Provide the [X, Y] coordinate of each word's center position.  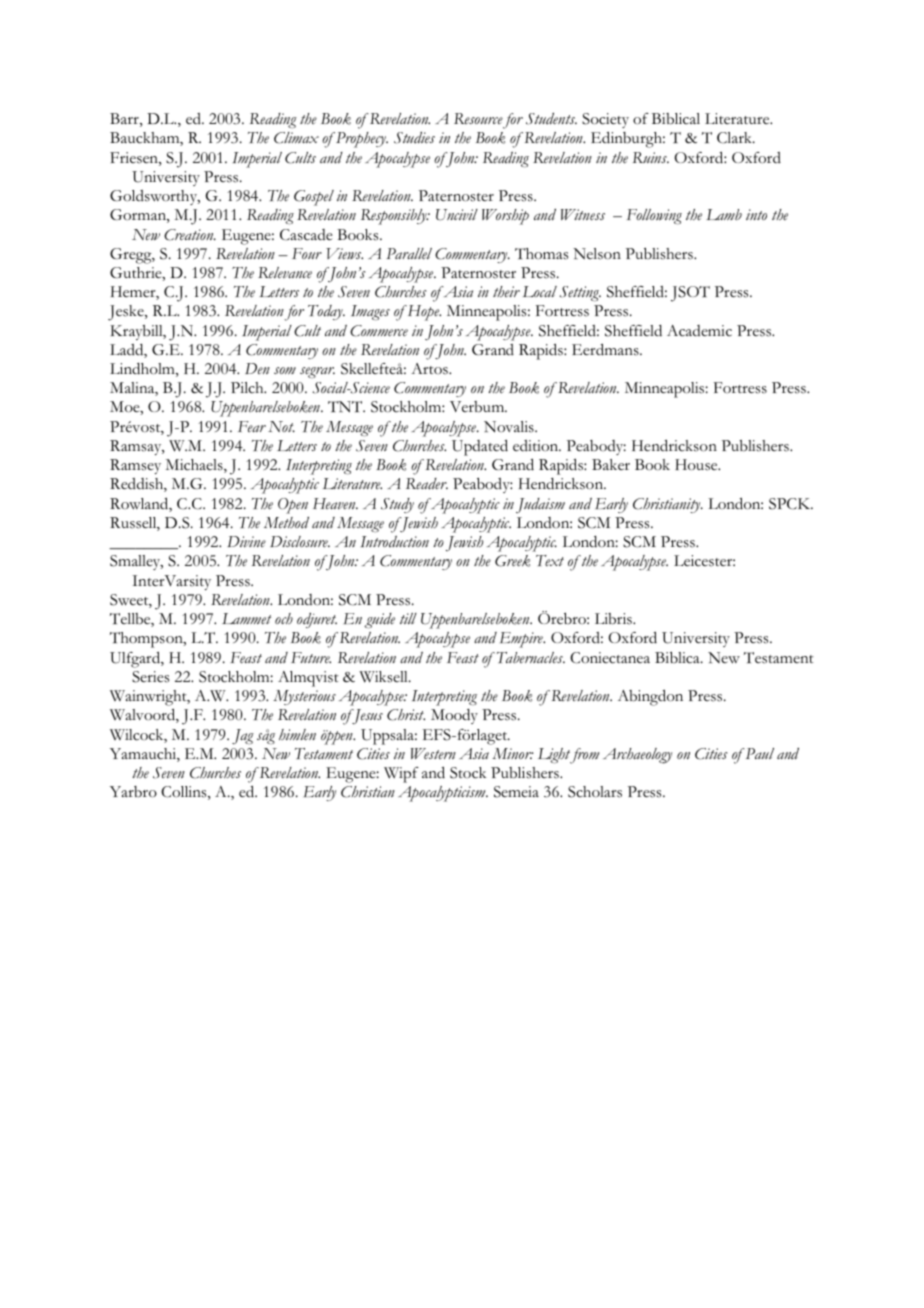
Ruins [650, 157]
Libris [614, 619]
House [697, 465]
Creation [190, 235]
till [408, 618]
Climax [296, 138]
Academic [699, 331]
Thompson [147, 640]
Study [397, 505]
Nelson [597, 254]
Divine [246, 542]
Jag [243, 736]
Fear [252, 426]
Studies [414, 138]
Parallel [409, 254]
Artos [430, 369]
